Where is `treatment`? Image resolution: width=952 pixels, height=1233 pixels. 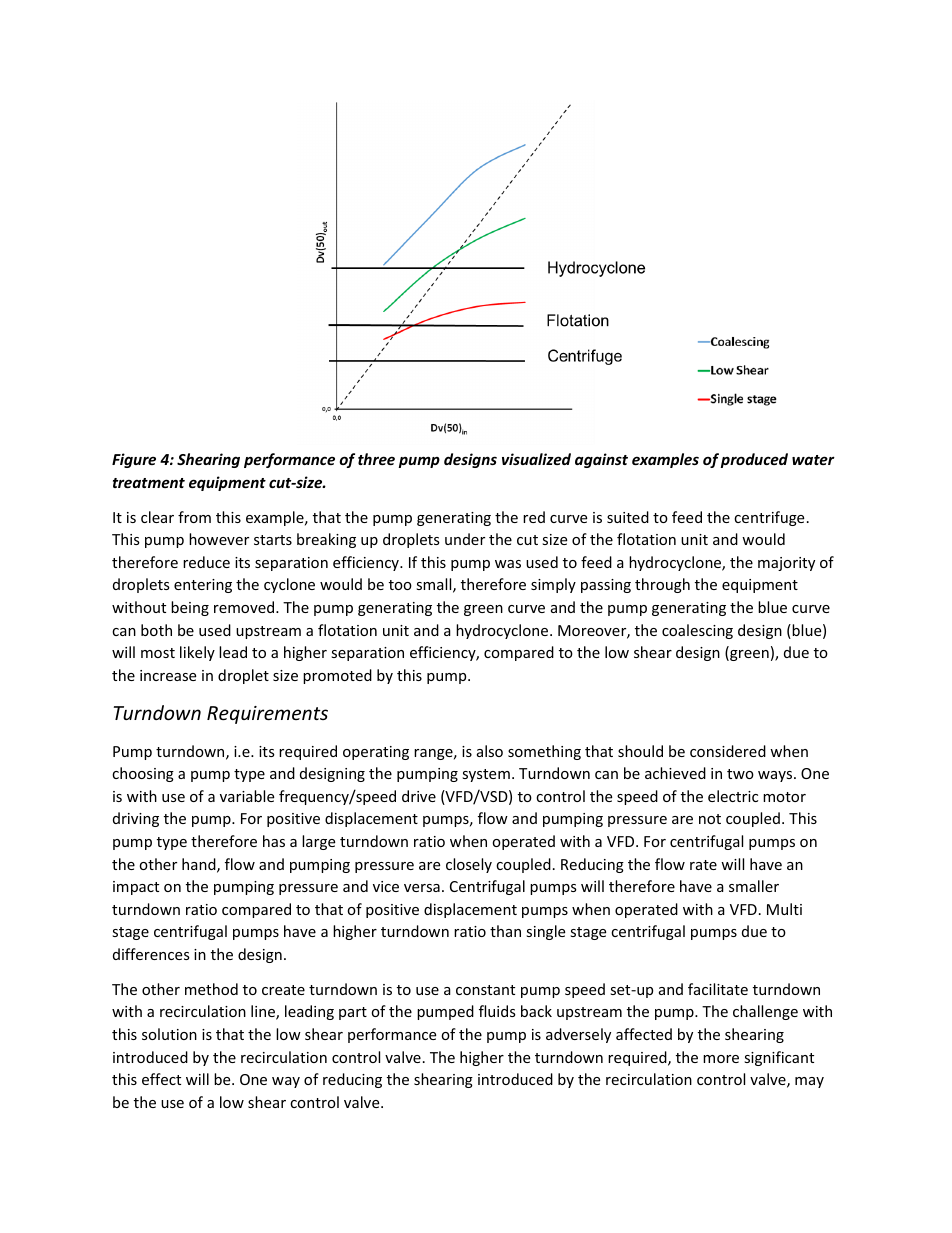 treatment is located at coordinates (149, 483).
